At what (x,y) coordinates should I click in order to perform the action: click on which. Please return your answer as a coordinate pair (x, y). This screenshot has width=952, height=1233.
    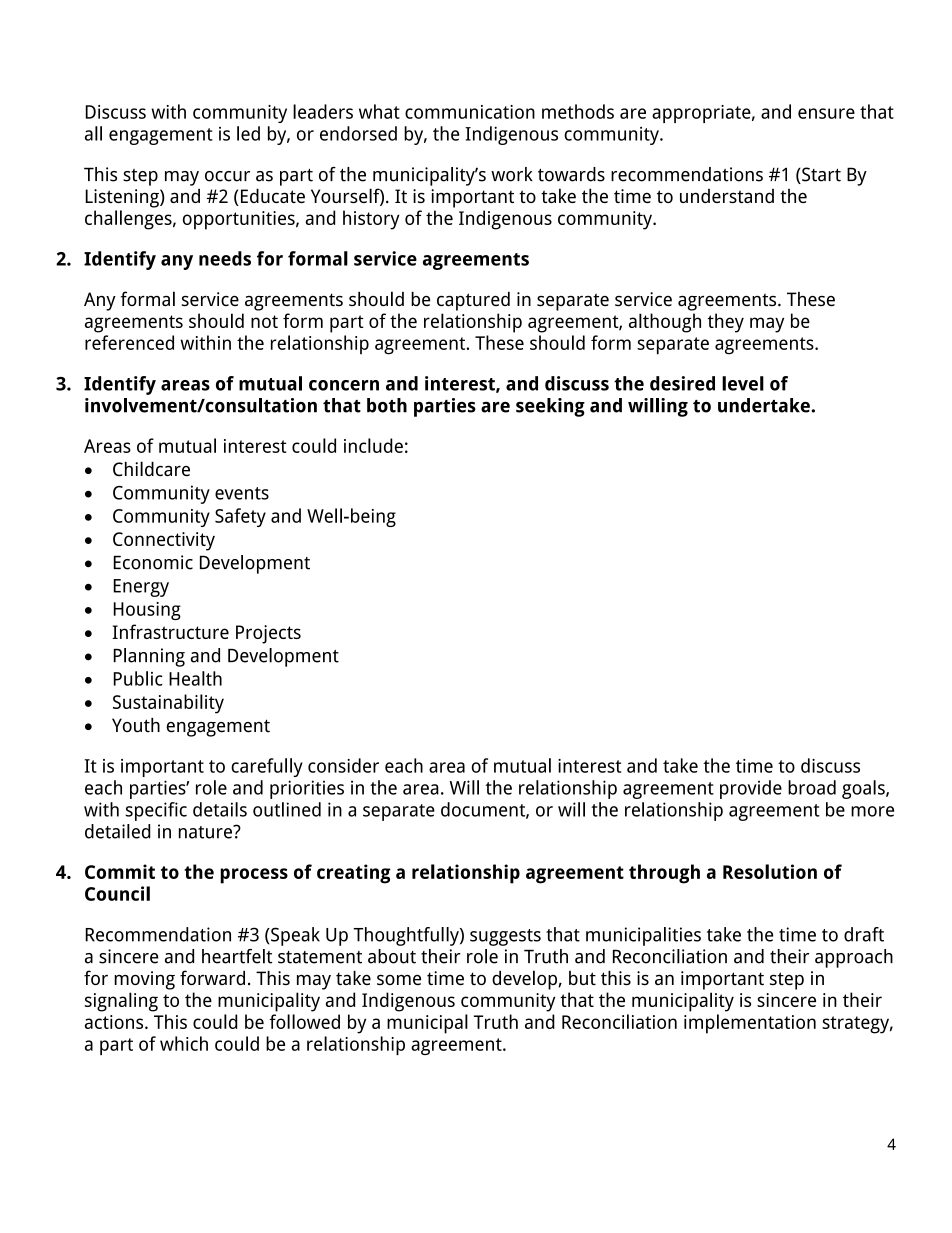
    Looking at the image, I should click on (184, 1043).
